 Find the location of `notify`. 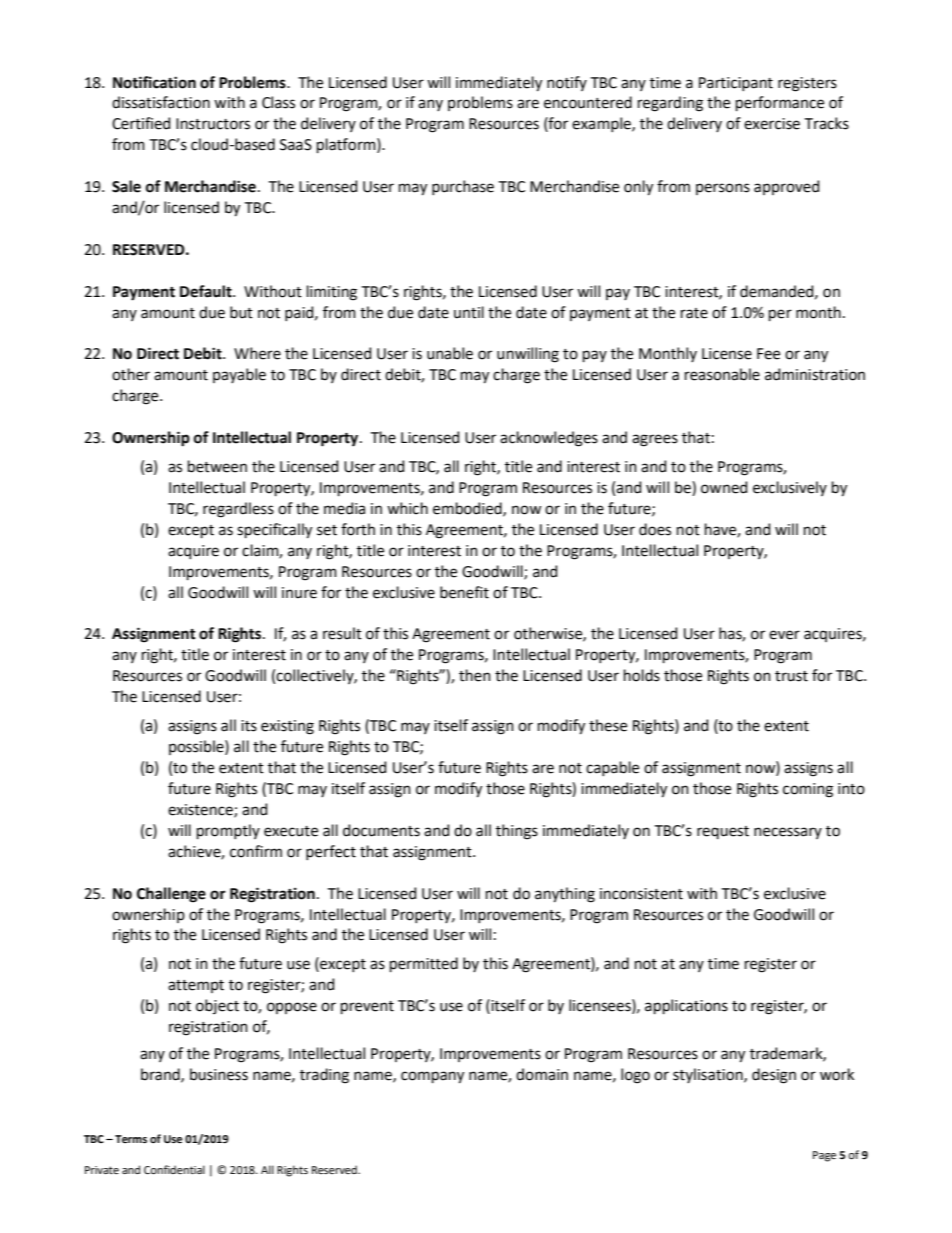

notify is located at coordinates (567, 83).
